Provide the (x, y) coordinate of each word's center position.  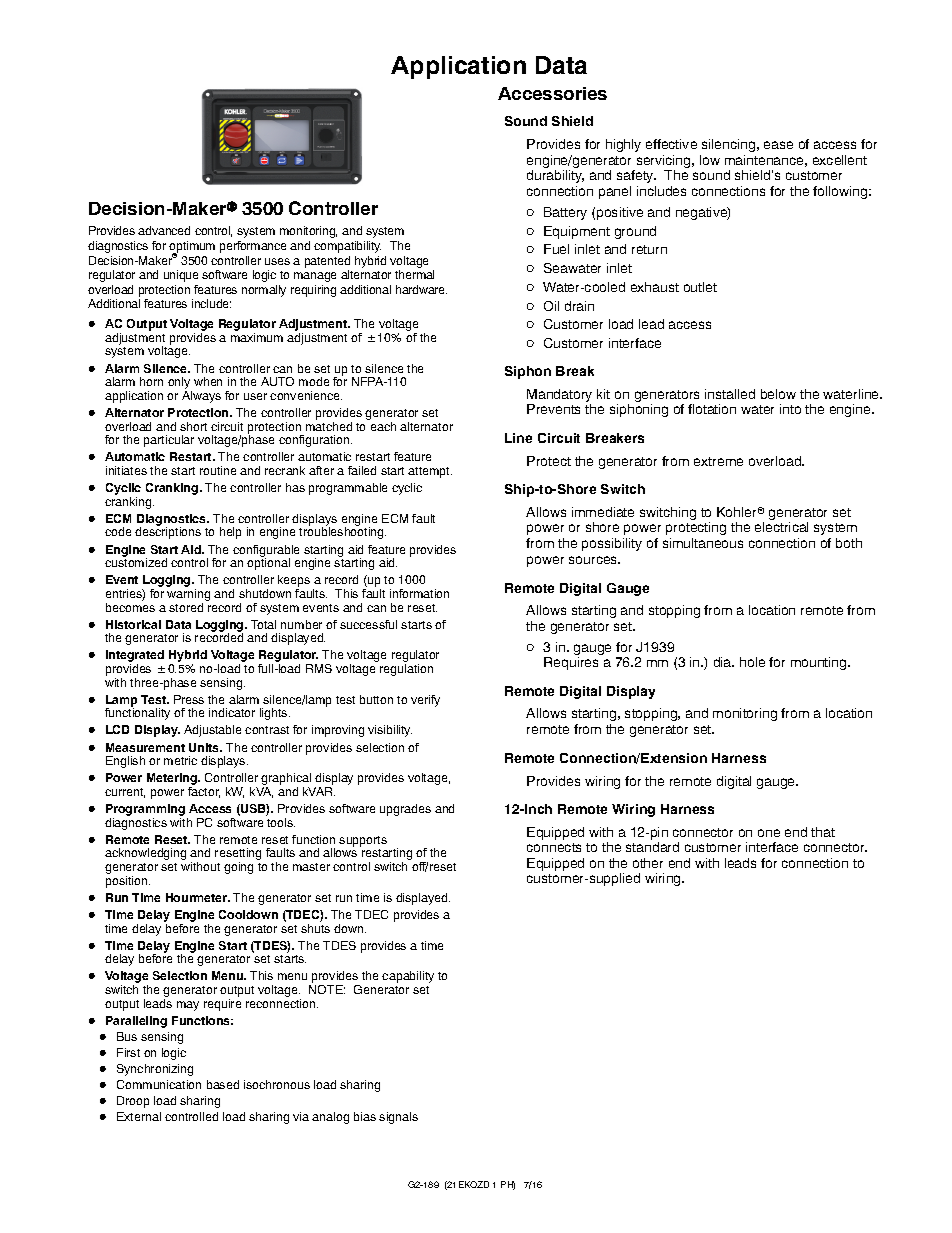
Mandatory (559, 397)
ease (778, 145)
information (419, 593)
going (238, 868)
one (769, 833)
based (223, 1084)
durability (555, 176)
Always (201, 397)
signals (398, 1118)
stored (186, 607)
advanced (164, 230)
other (648, 863)
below (778, 394)
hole (752, 662)
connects (554, 847)
